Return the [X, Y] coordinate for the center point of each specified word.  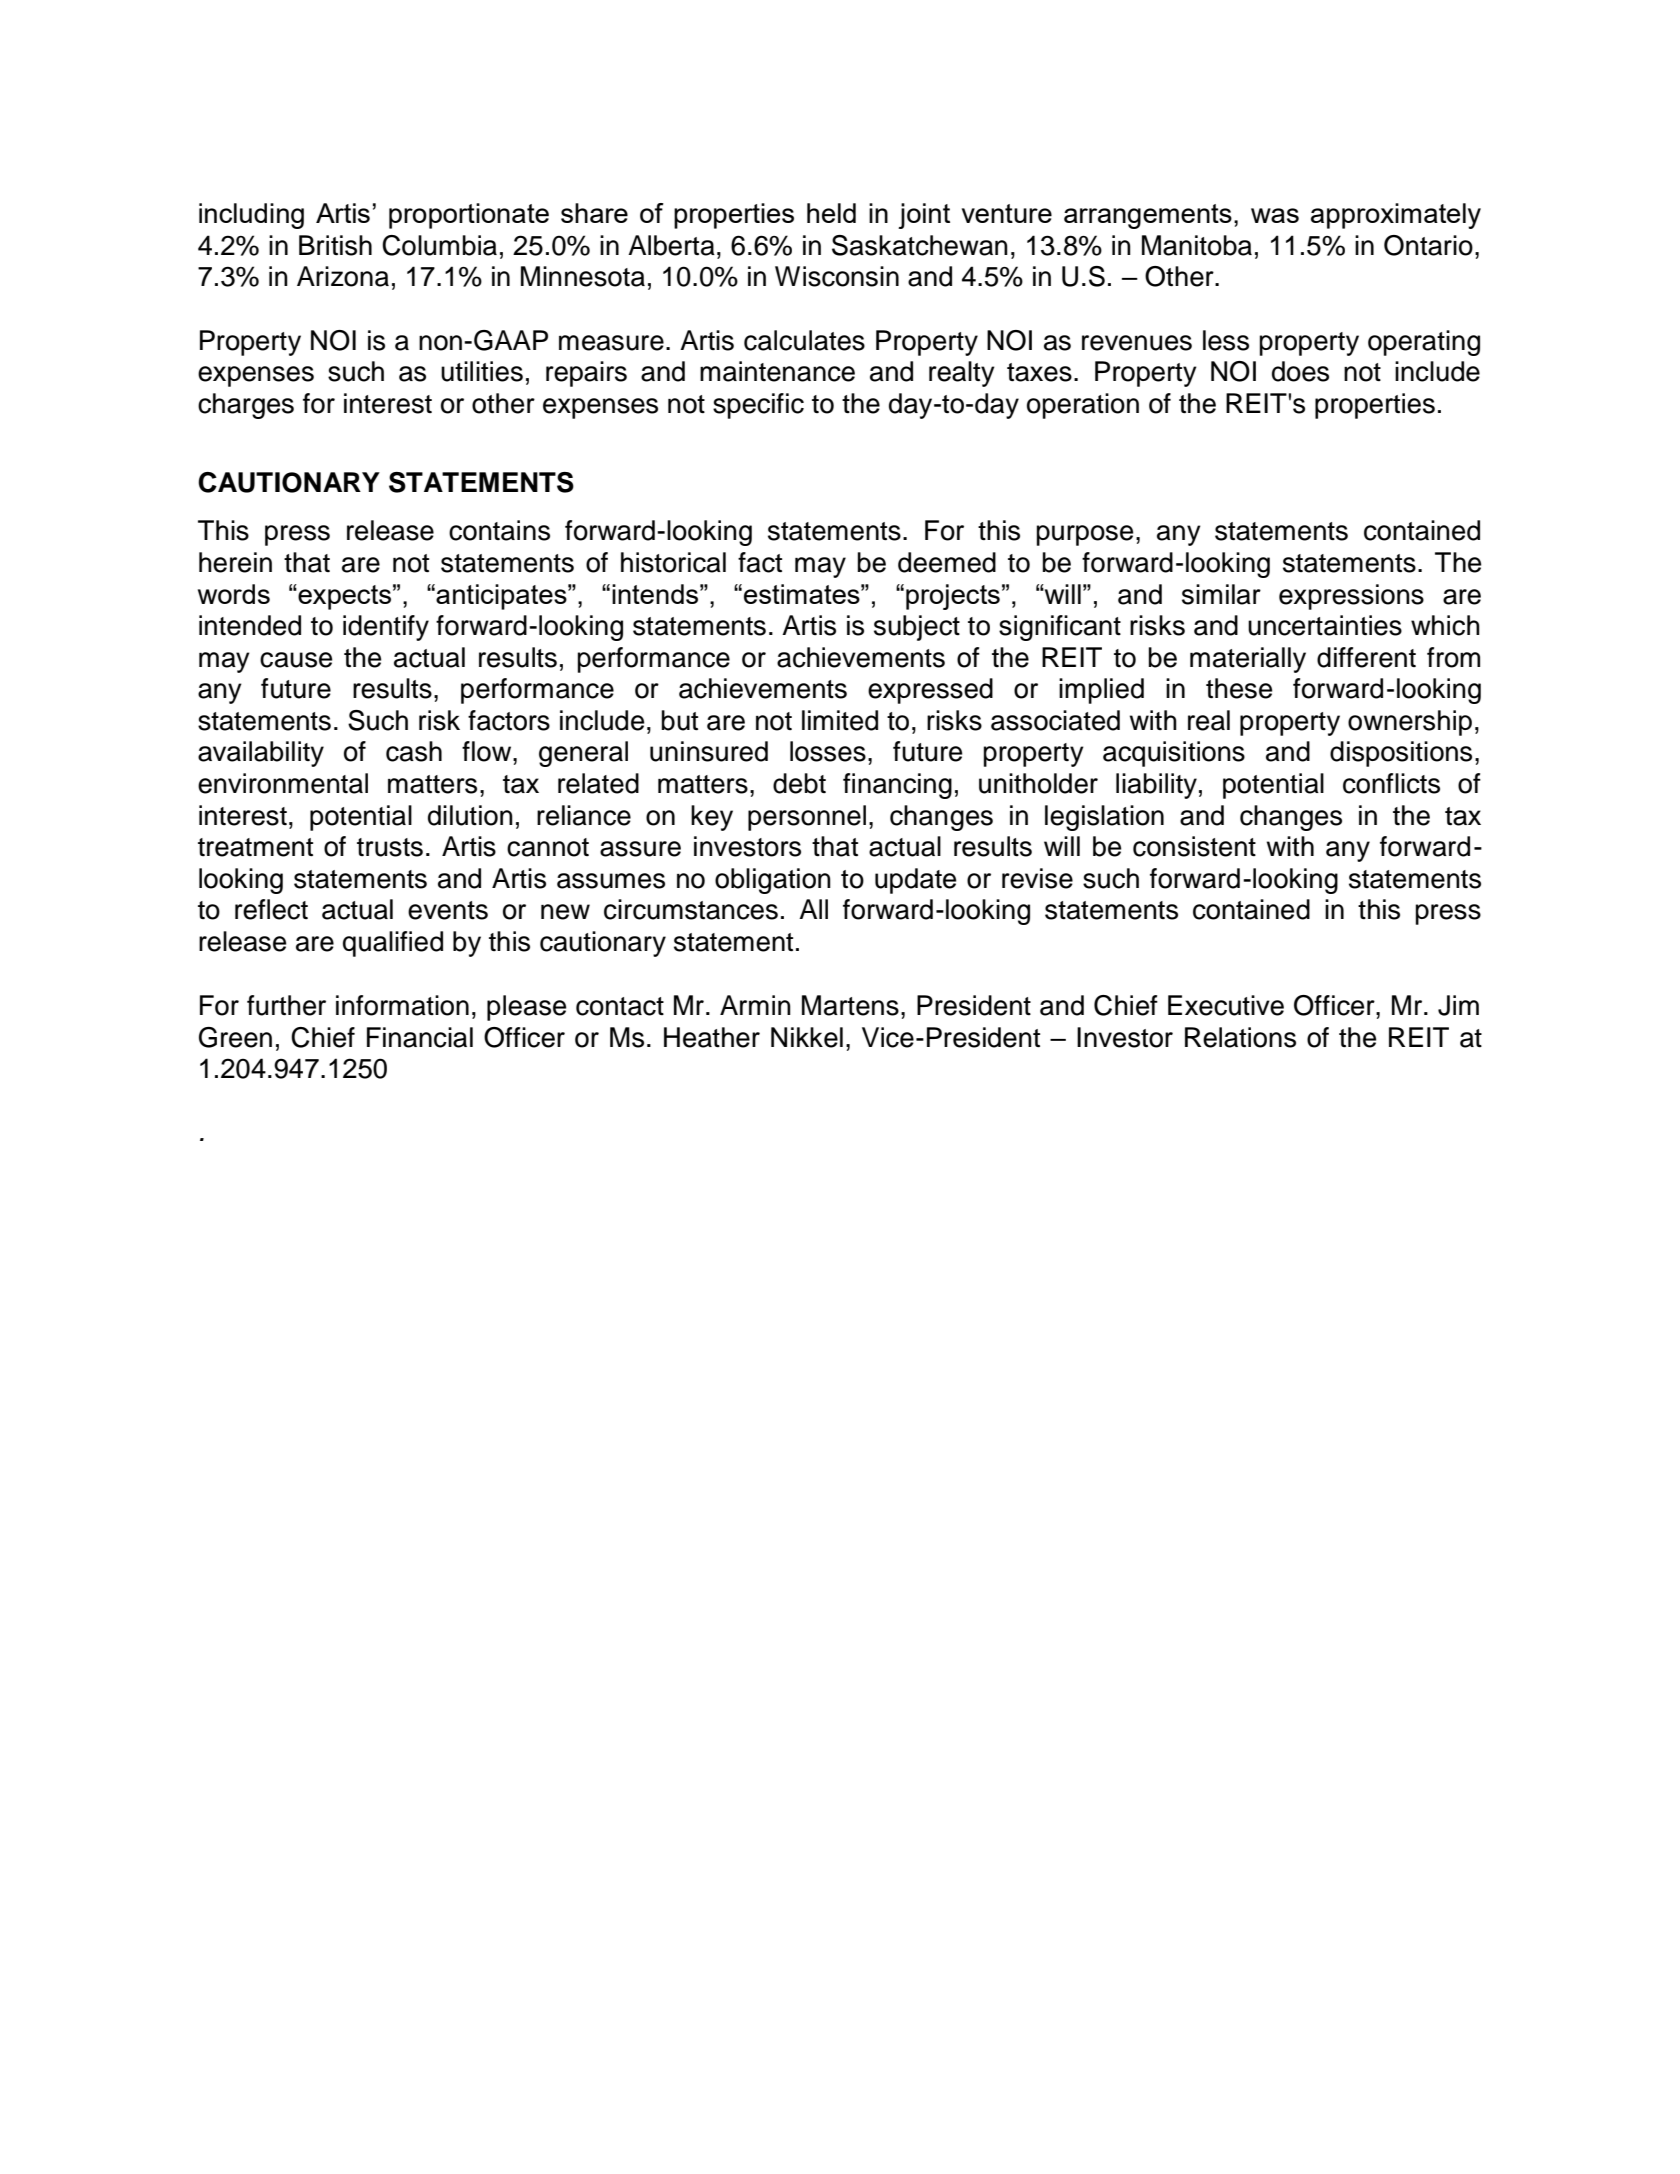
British [335, 245]
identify [386, 628]
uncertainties [1325, 625]
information [402, 1005]
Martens [850, 1005]
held [831, 213]
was [1275, 215]
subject [917, 628]
